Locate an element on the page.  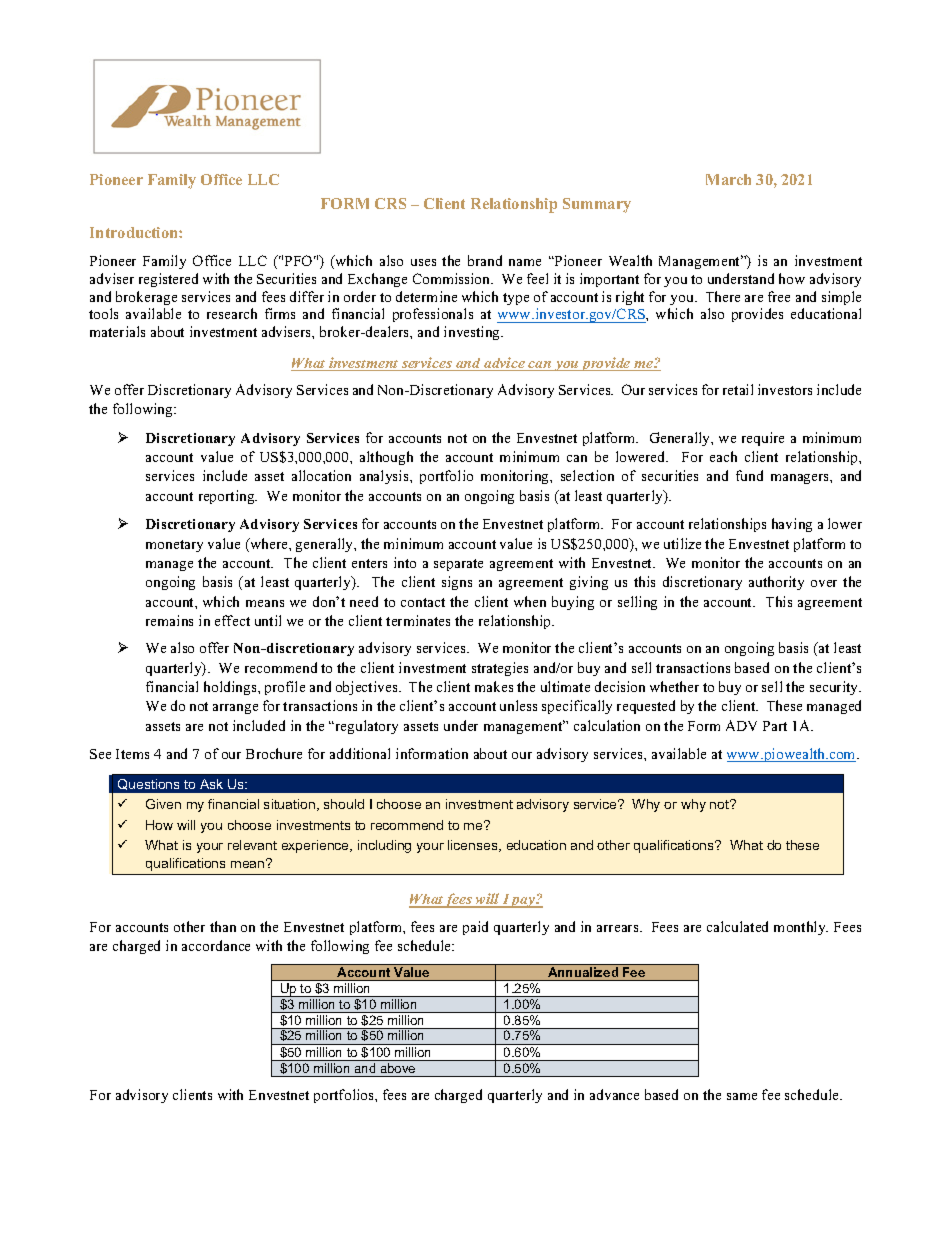
strategies is located at coordinates (500, 669).
